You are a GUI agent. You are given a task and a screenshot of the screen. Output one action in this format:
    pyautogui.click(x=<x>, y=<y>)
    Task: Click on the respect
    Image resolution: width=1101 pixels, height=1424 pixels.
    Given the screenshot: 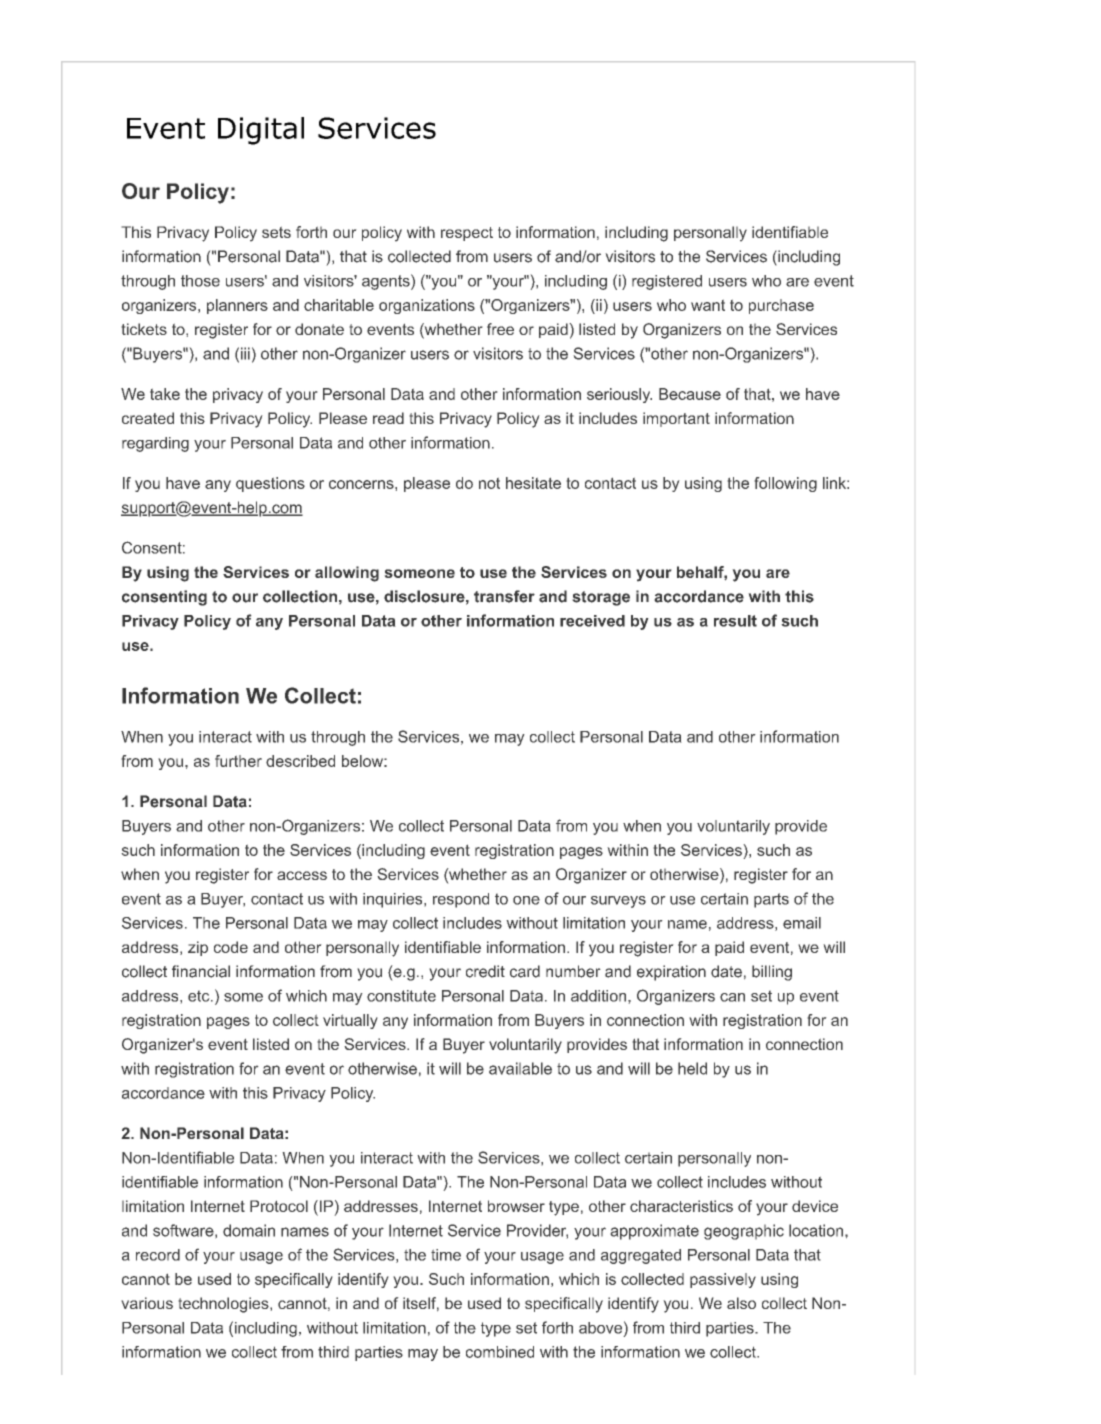 What is the action you would take?
    pyautogui.click(x=467, y=234)
